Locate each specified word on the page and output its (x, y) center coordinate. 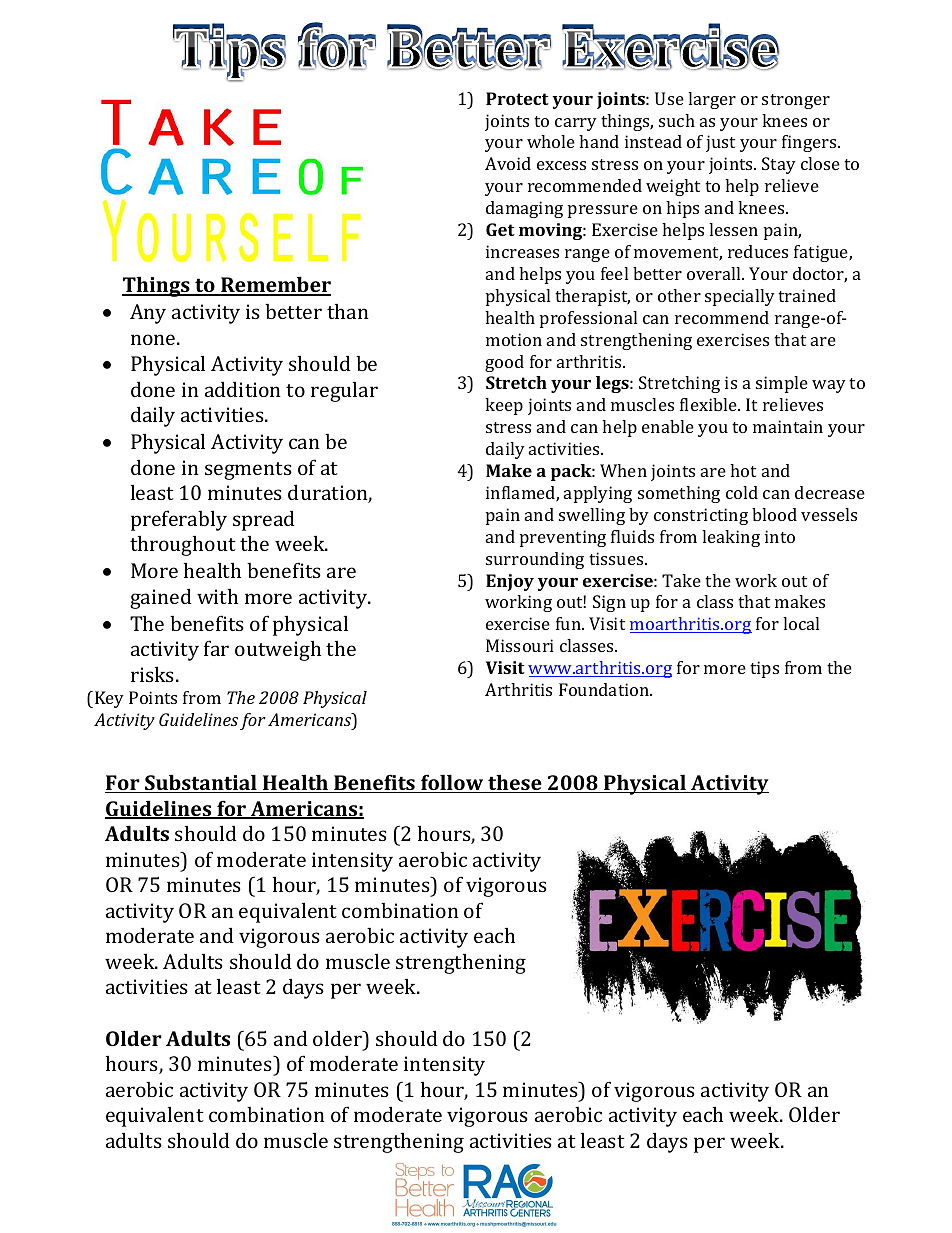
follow (452, 783)
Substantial (201, 783)
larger (712, 100)
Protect (517, 98)
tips (764, 669)
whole (551, 141)
